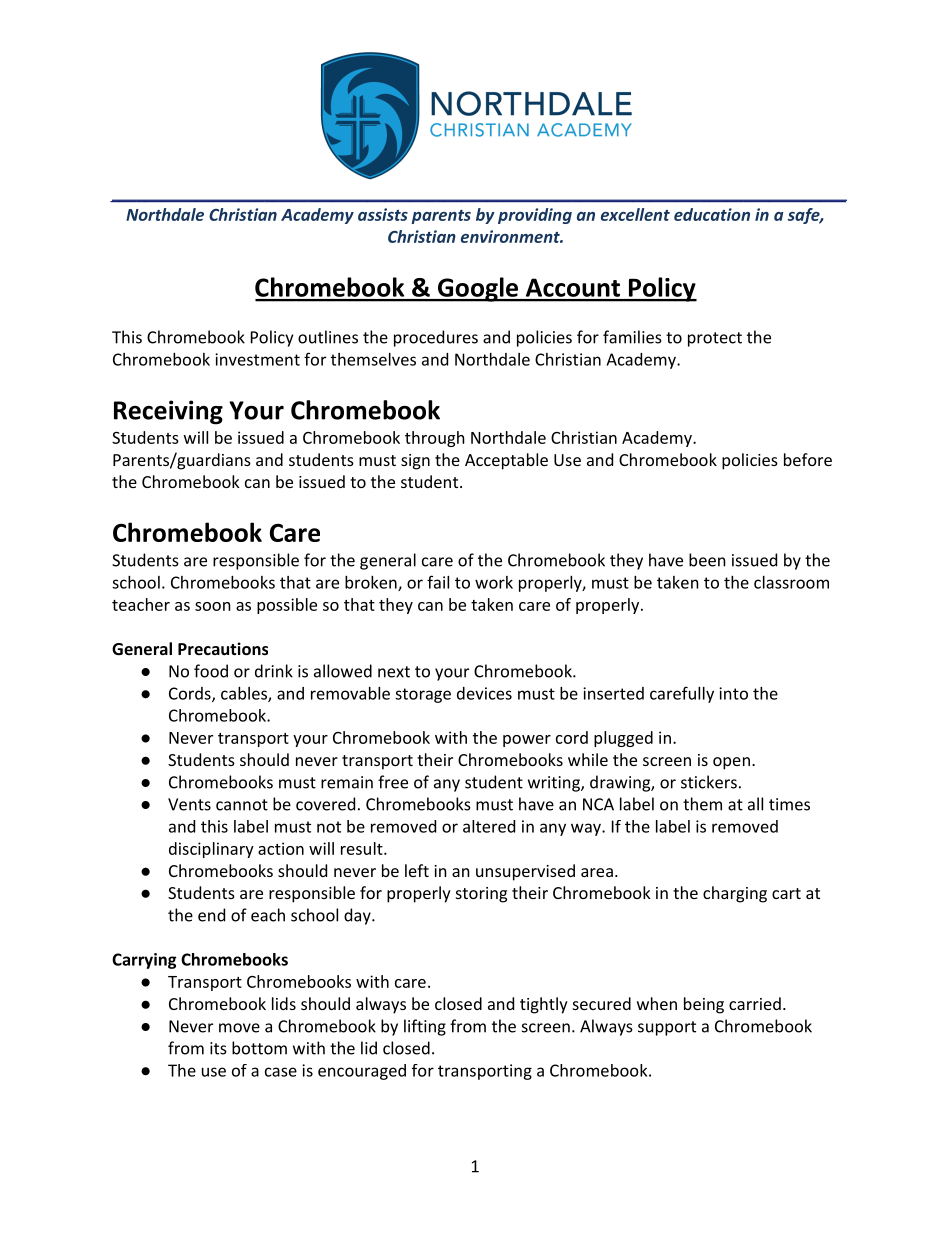  Describe the element at coordinates (218, 1048) in the image. I see `its` at that location.
